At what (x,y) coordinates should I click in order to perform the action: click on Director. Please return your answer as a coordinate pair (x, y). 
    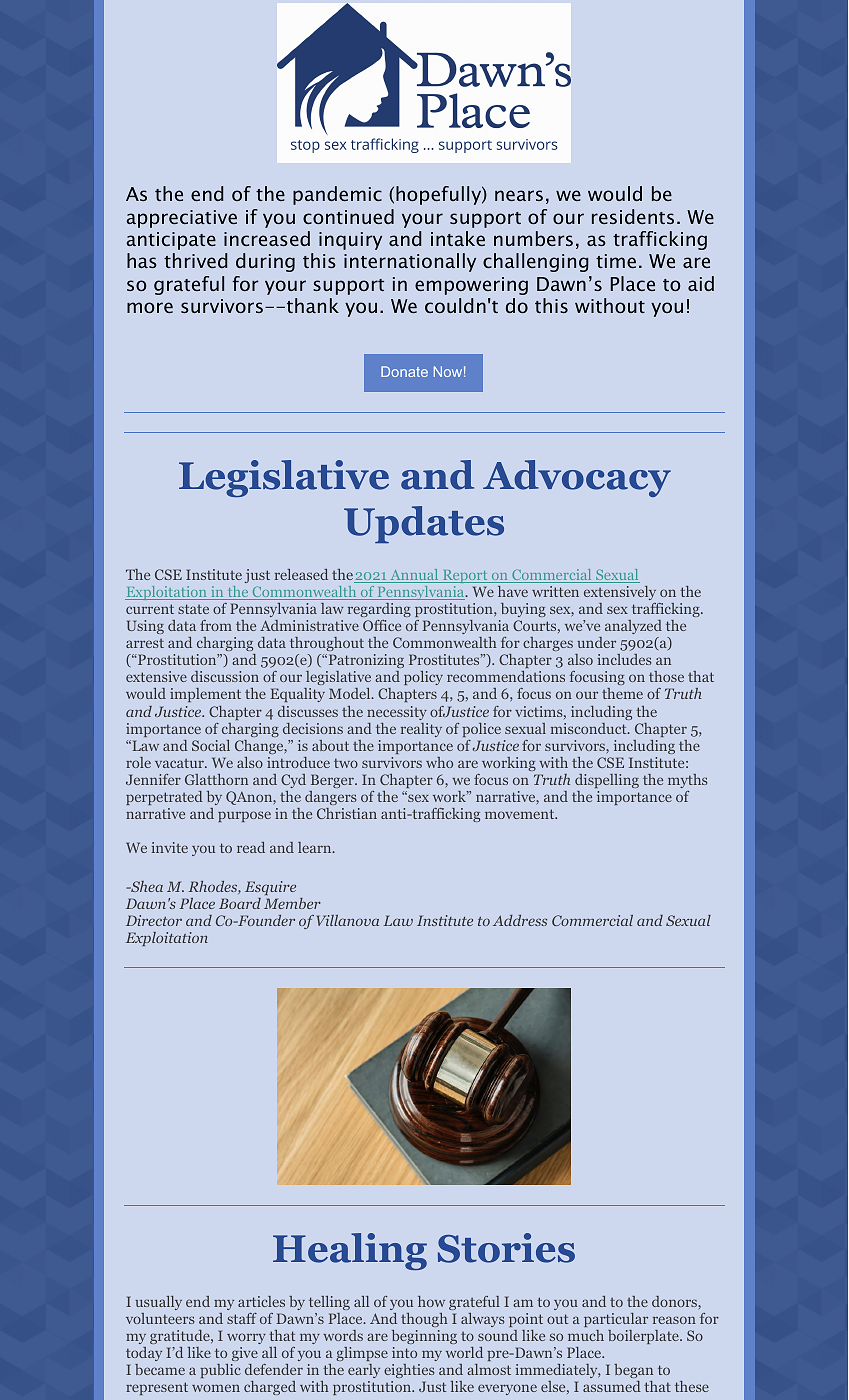
    Looking at the image, I should click on (154, 920).
